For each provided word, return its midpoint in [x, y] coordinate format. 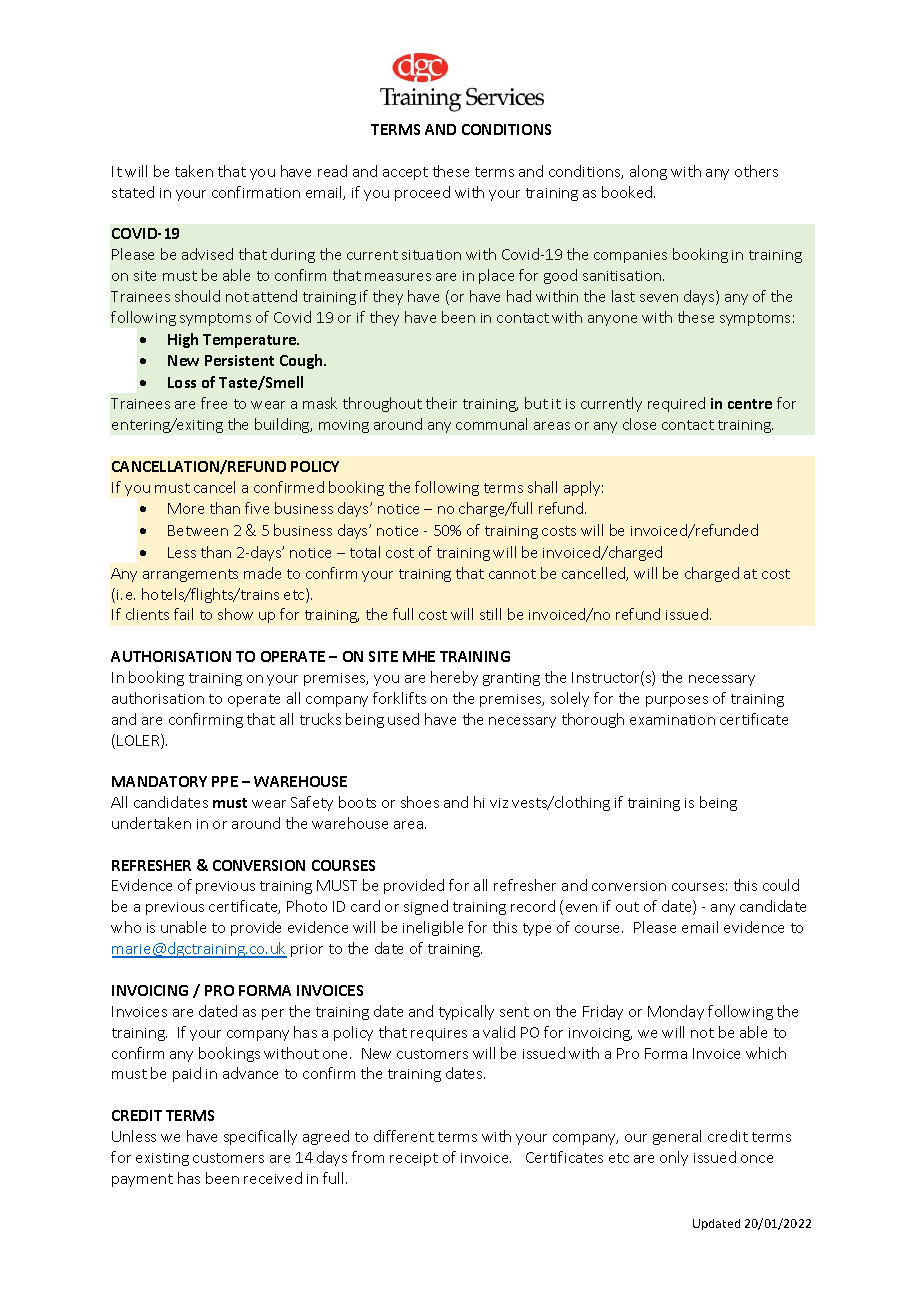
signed [426, 907]
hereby [454, 678]
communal [491, 424]
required [676, 404]
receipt [414, 1159]
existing [162, 1159]
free [214, 403]
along [648, 172]
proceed [422, 193]
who [126, 927]
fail [183, 614]
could [781, 885]
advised [207, 254]
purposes [677, 701]
